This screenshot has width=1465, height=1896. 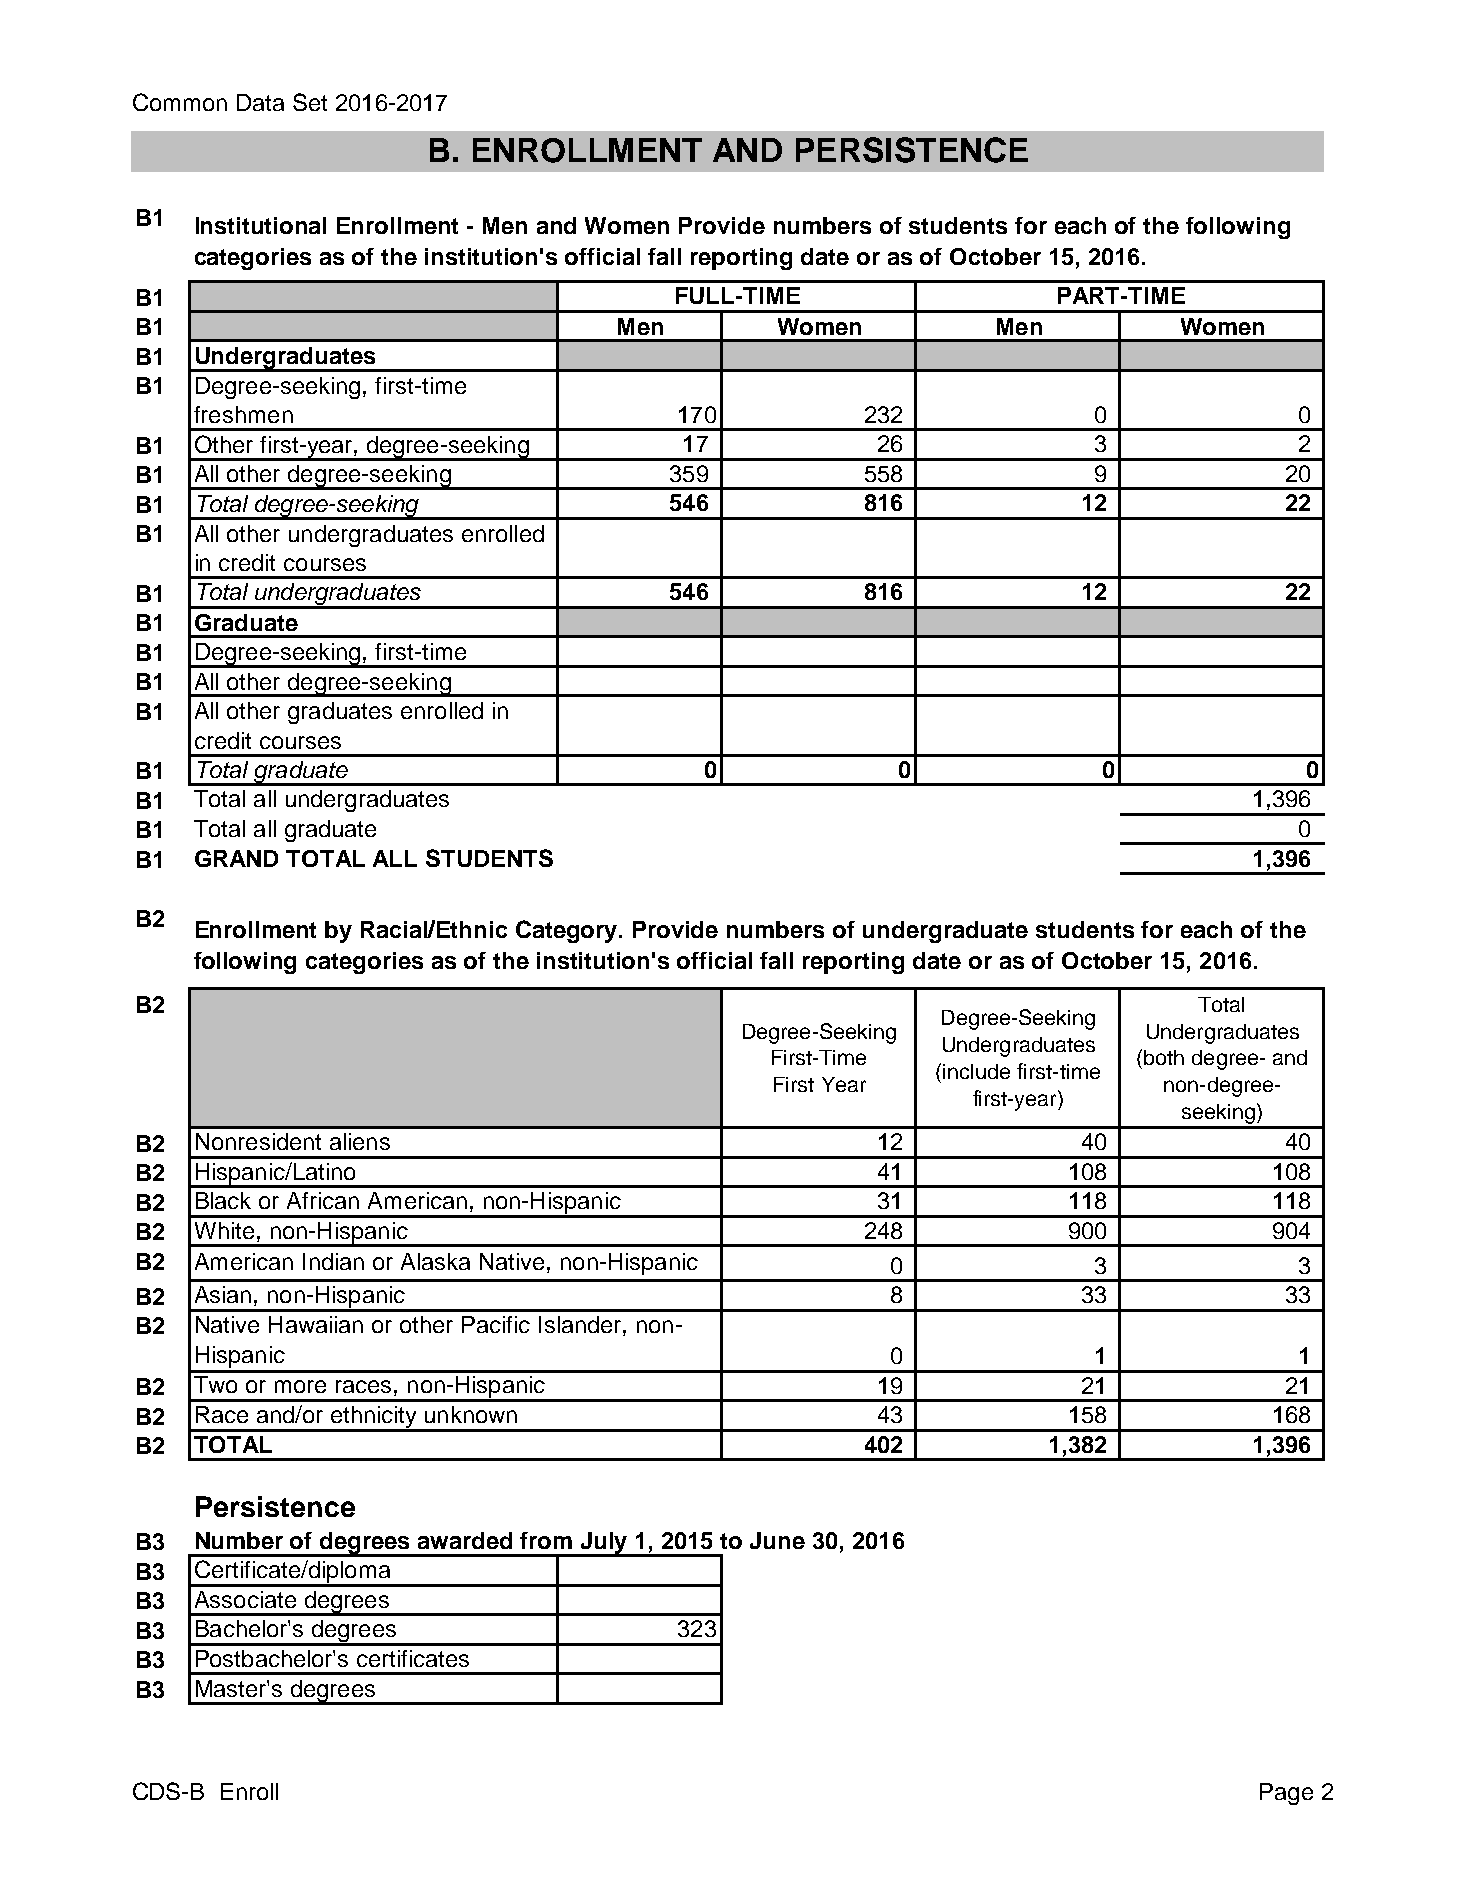 What do you see at coordinates (236, 858) in the screenshot?
I see `GRAND` at bounding box center [236, 858].
